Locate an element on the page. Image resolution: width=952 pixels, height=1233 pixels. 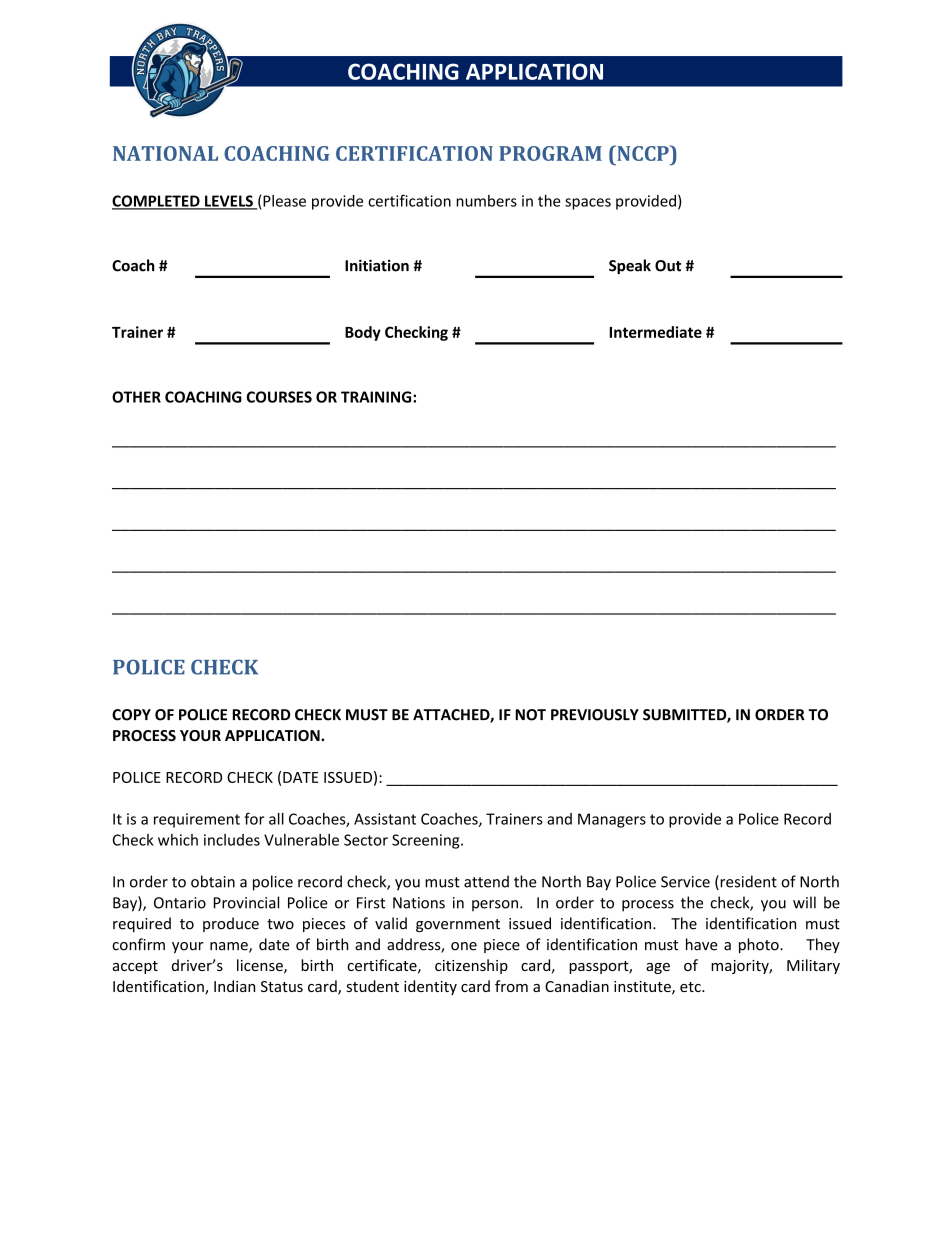
Indian is located at coordinates (234, 986).
